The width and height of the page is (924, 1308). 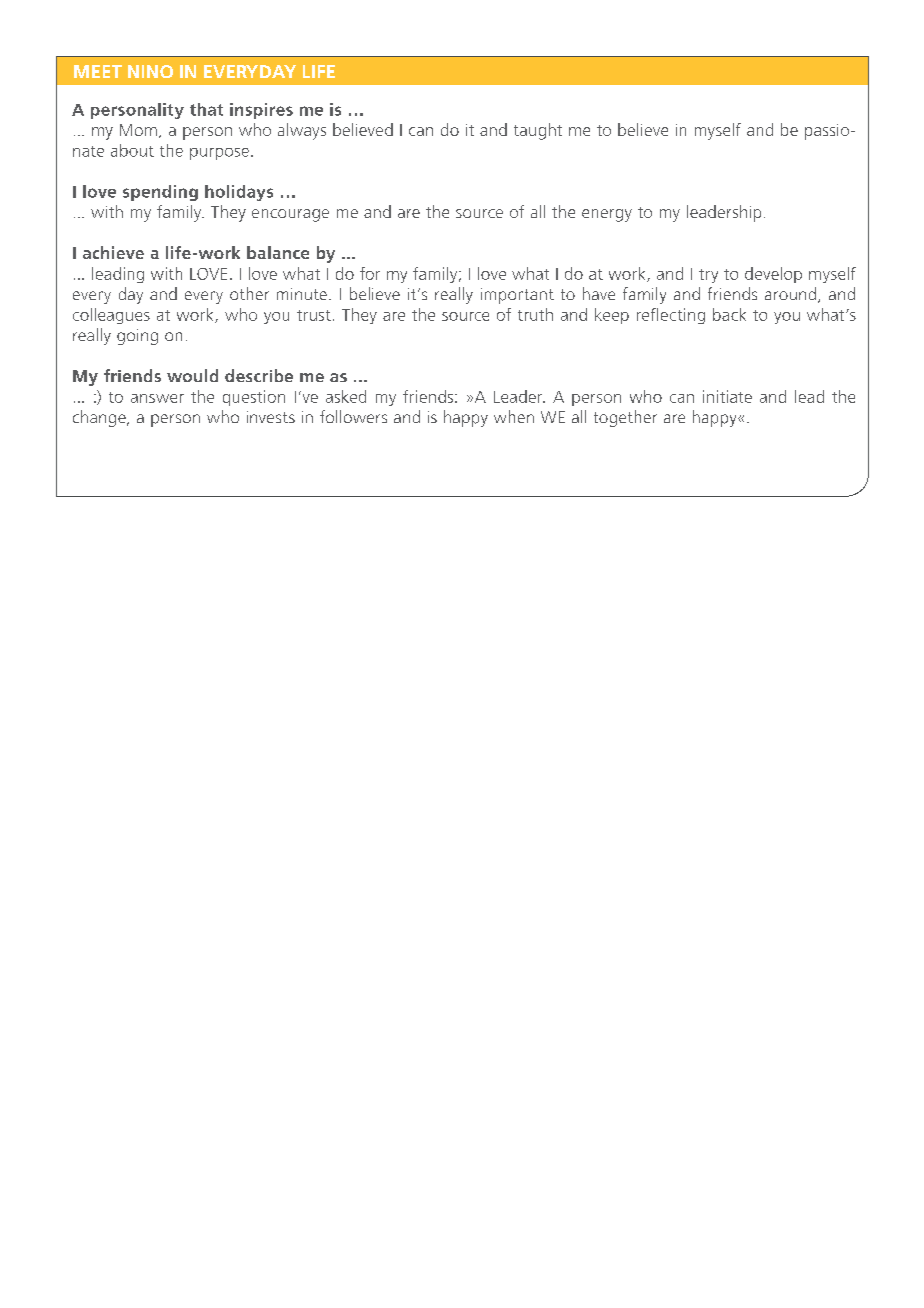 I want to click on always, so click(x=302, y=131).
